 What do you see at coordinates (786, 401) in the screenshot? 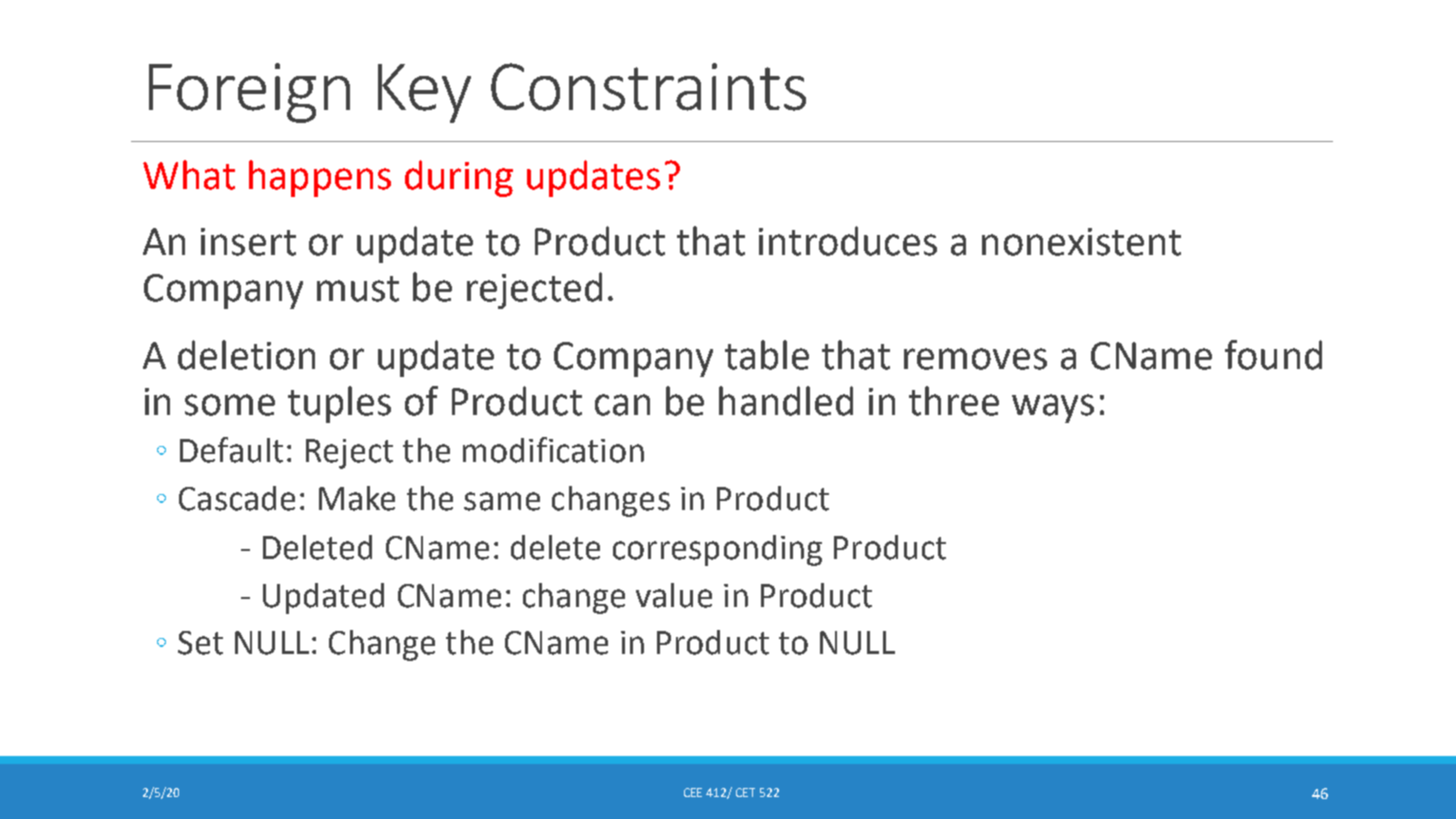
I see `handled` at bounding box center [786, 401].
